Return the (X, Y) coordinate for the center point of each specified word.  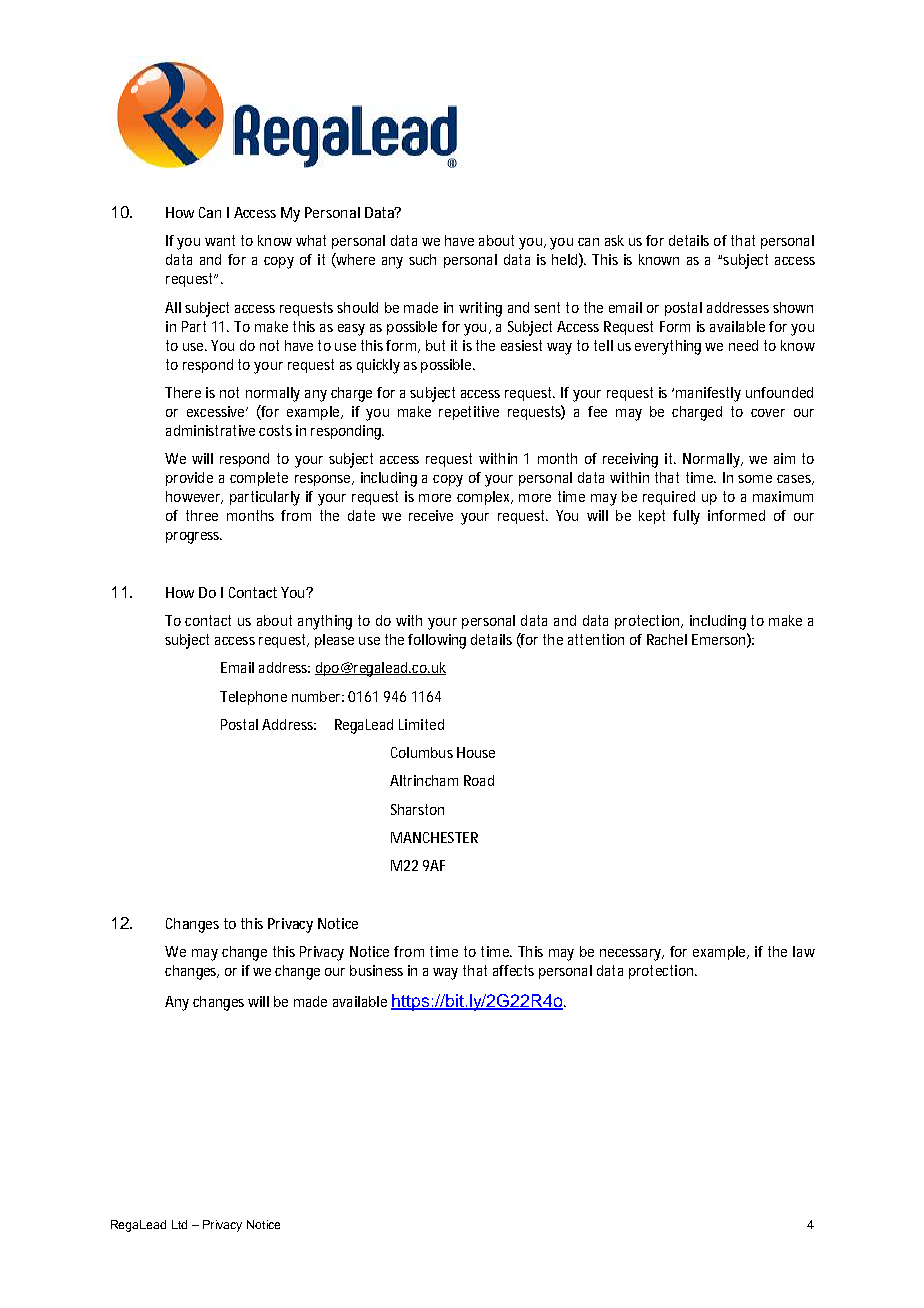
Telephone (253, 698)
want (220, 240)
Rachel (667, 639)
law (804, 951)
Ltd (179, 1224)
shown (793, 307)
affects (513, 970)
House (476, 752)
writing (480, 309)
